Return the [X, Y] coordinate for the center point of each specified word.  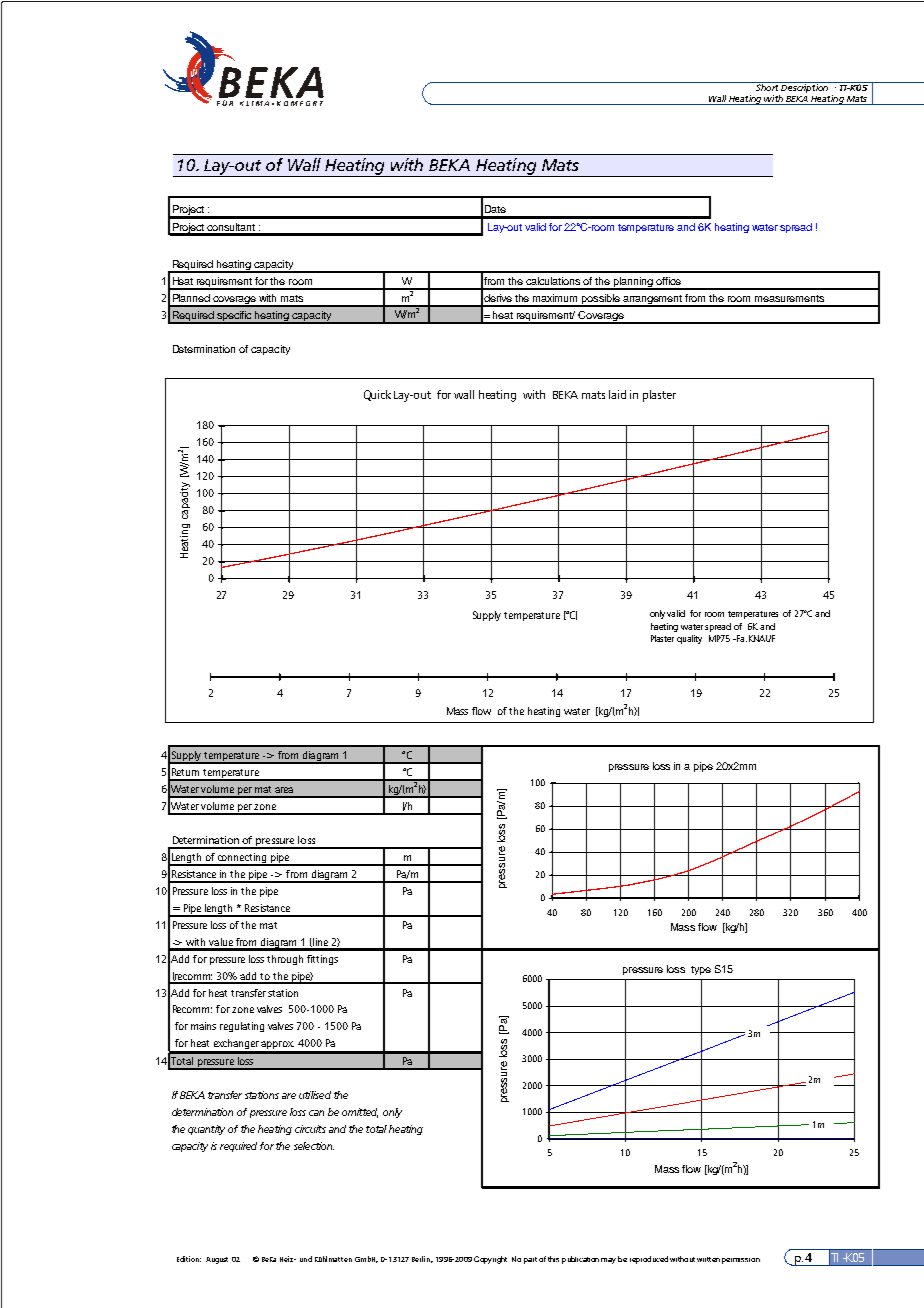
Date [495, 209]
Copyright [490, 1260]
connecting [242, 859]
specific [235, 317]
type [701, 970]
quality [689, 639]
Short [767, 86]
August [217, 1260]
